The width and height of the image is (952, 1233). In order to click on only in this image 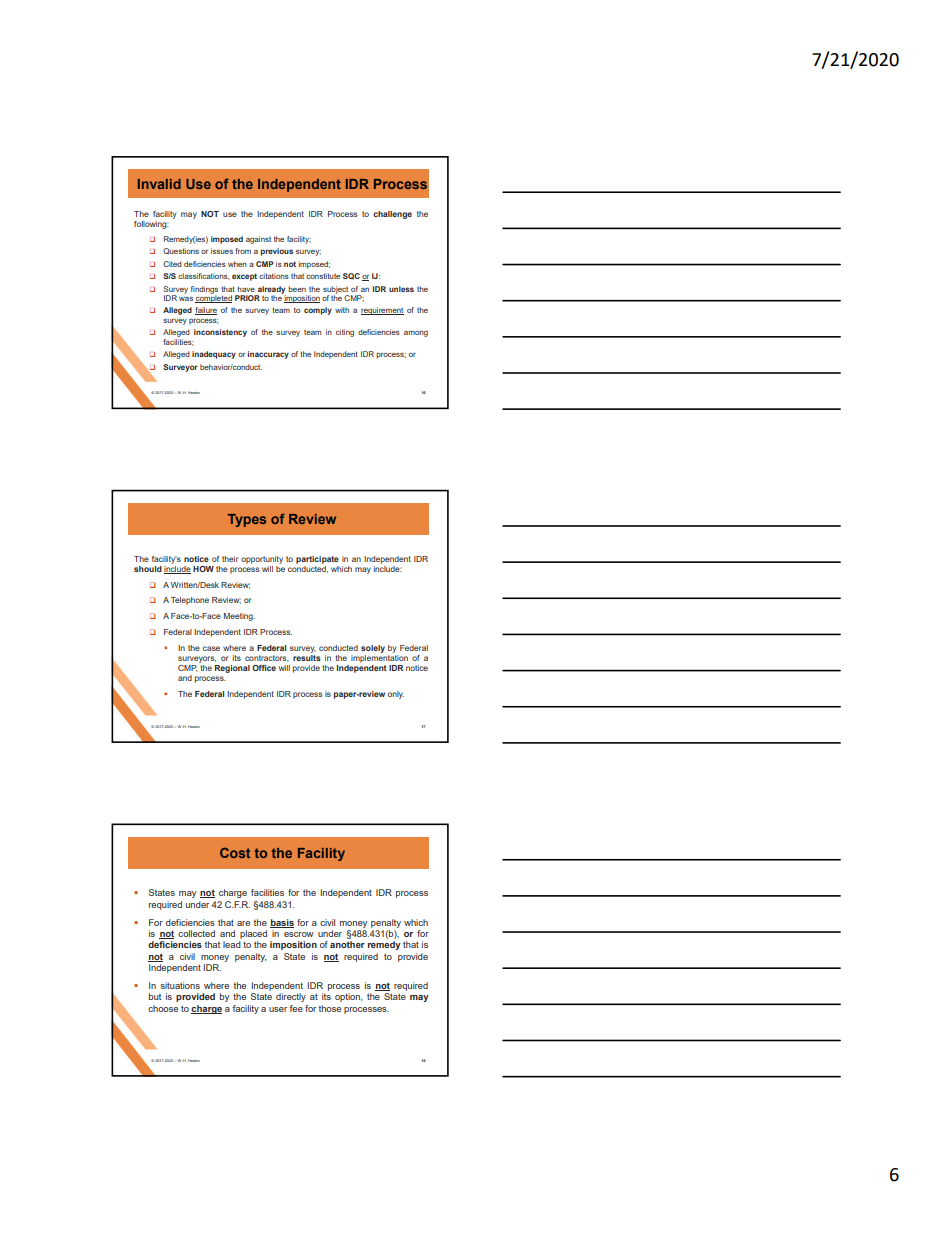, I will do `click(396, 695)`.
